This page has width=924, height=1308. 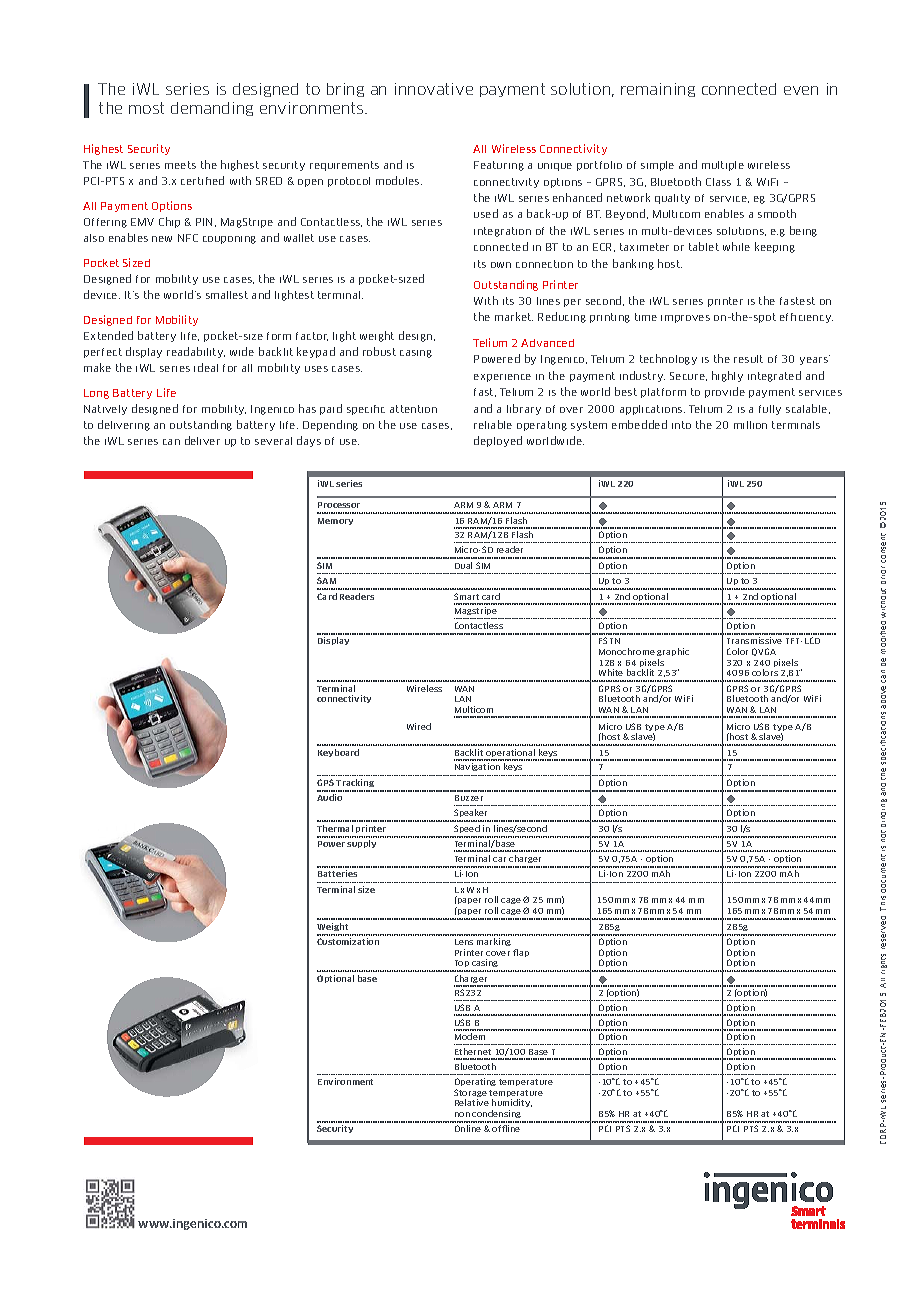 What do you see at coordinates (105, 410) in the page?
I see `Natively` at bounding box center [105, 410].
